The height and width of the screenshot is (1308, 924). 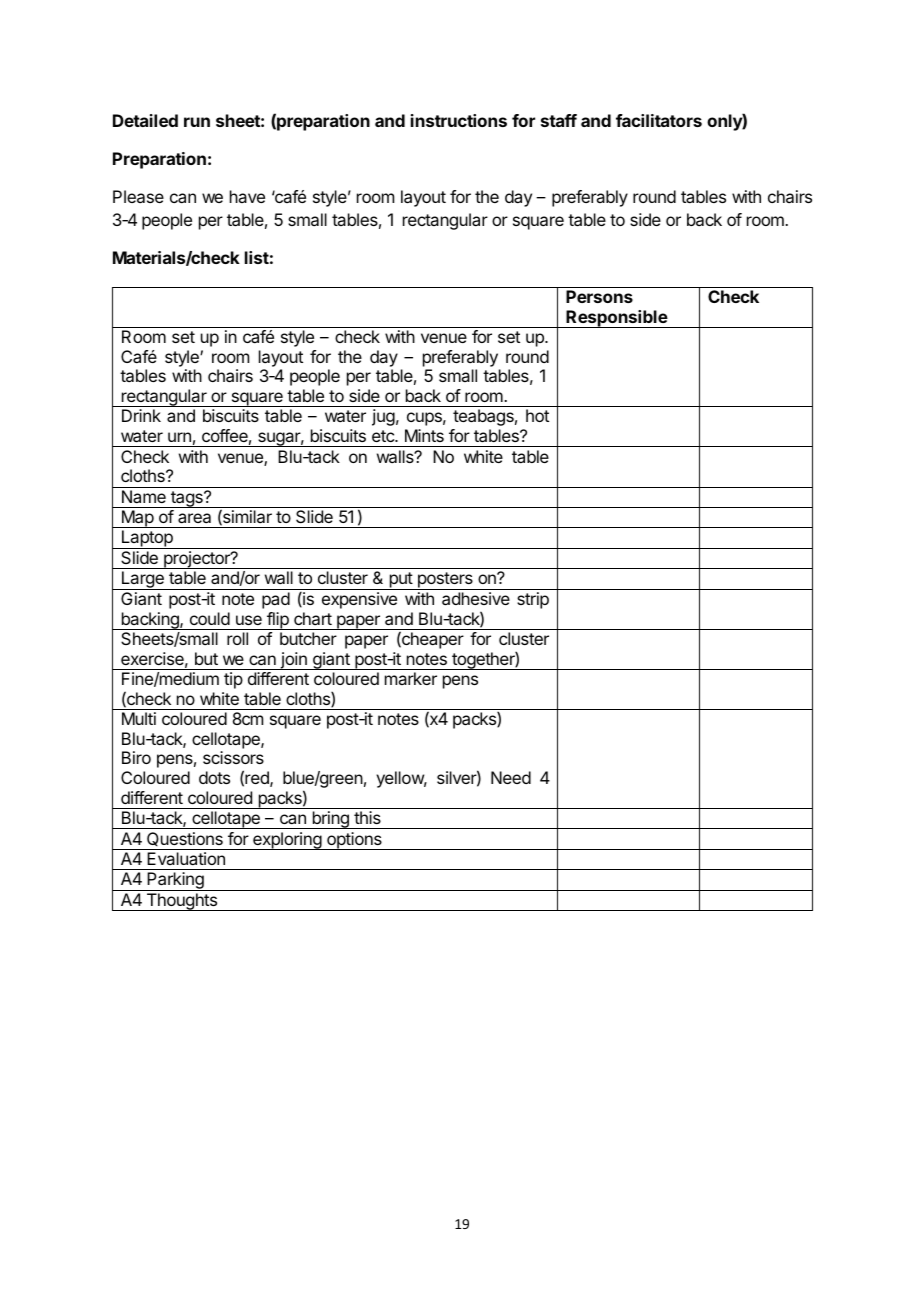 I want to click on instructions, so click(x=459, y=120).
